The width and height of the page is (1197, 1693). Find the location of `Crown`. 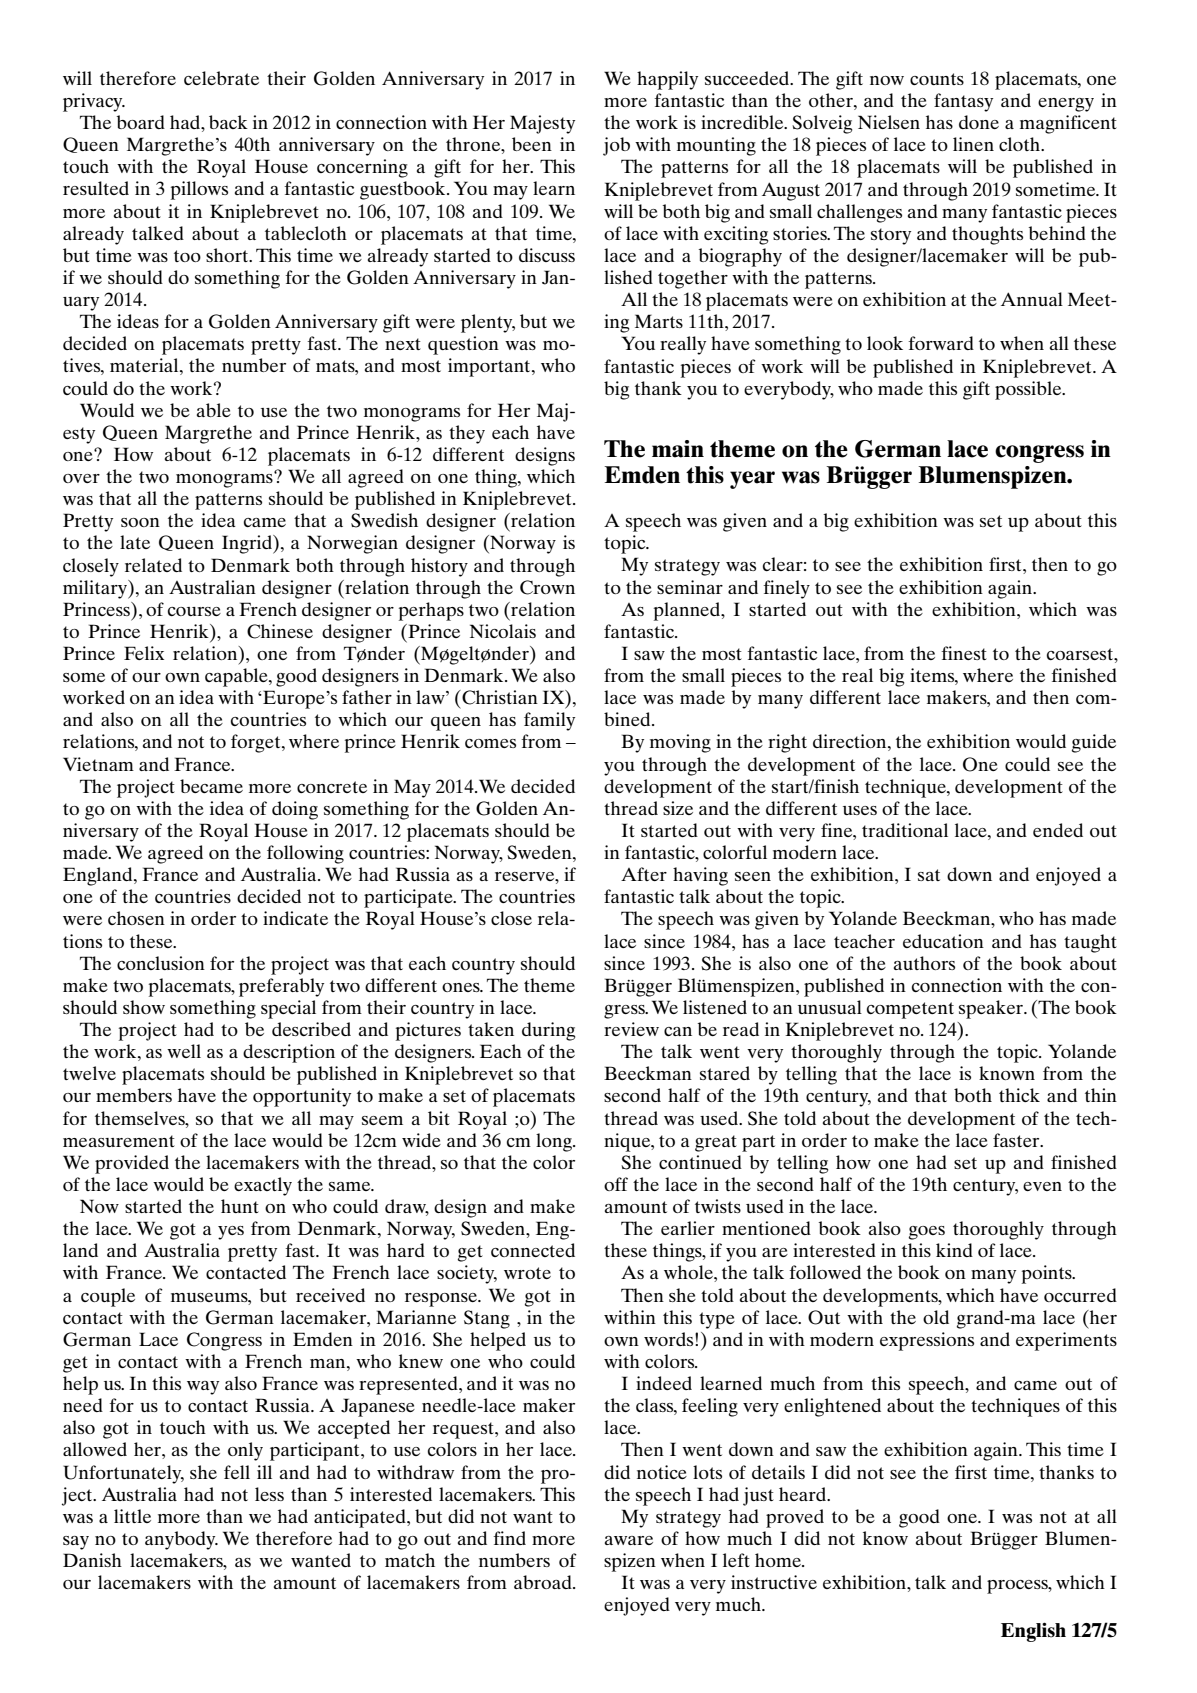

Crown is located at coordinates (547, 587).
